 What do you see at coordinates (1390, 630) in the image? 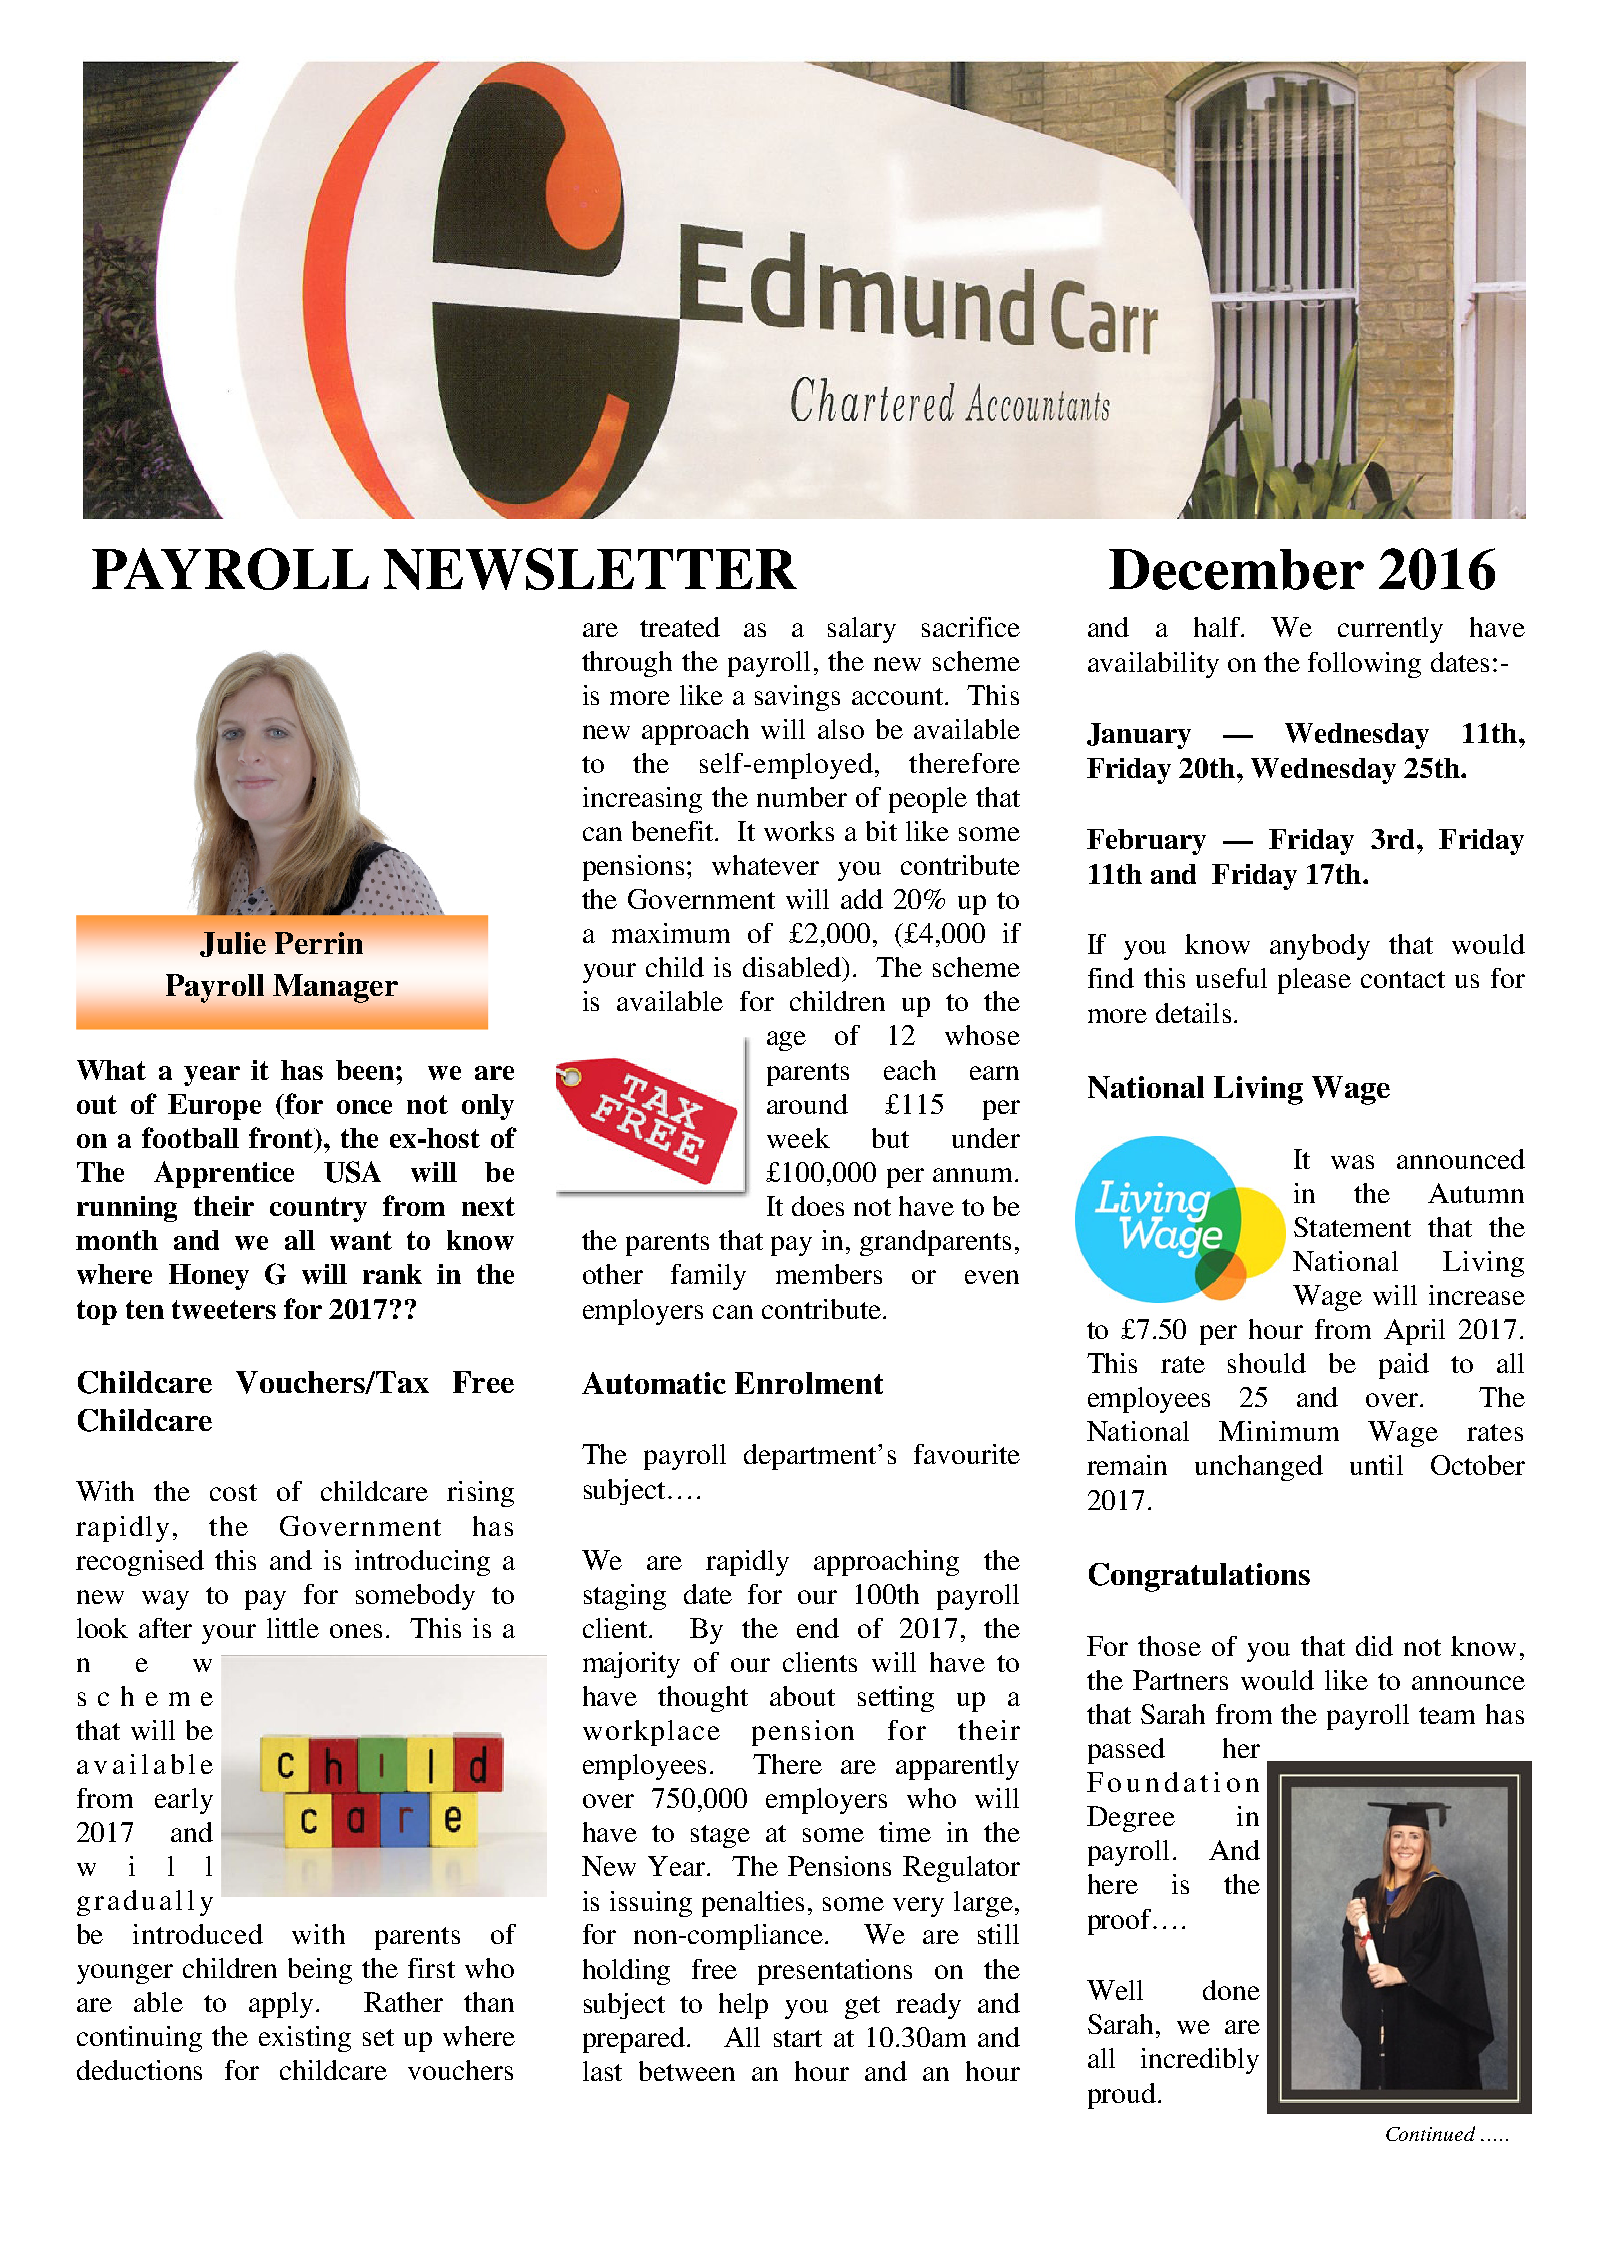
I see `currently` at bounding box center [1390, 630].
